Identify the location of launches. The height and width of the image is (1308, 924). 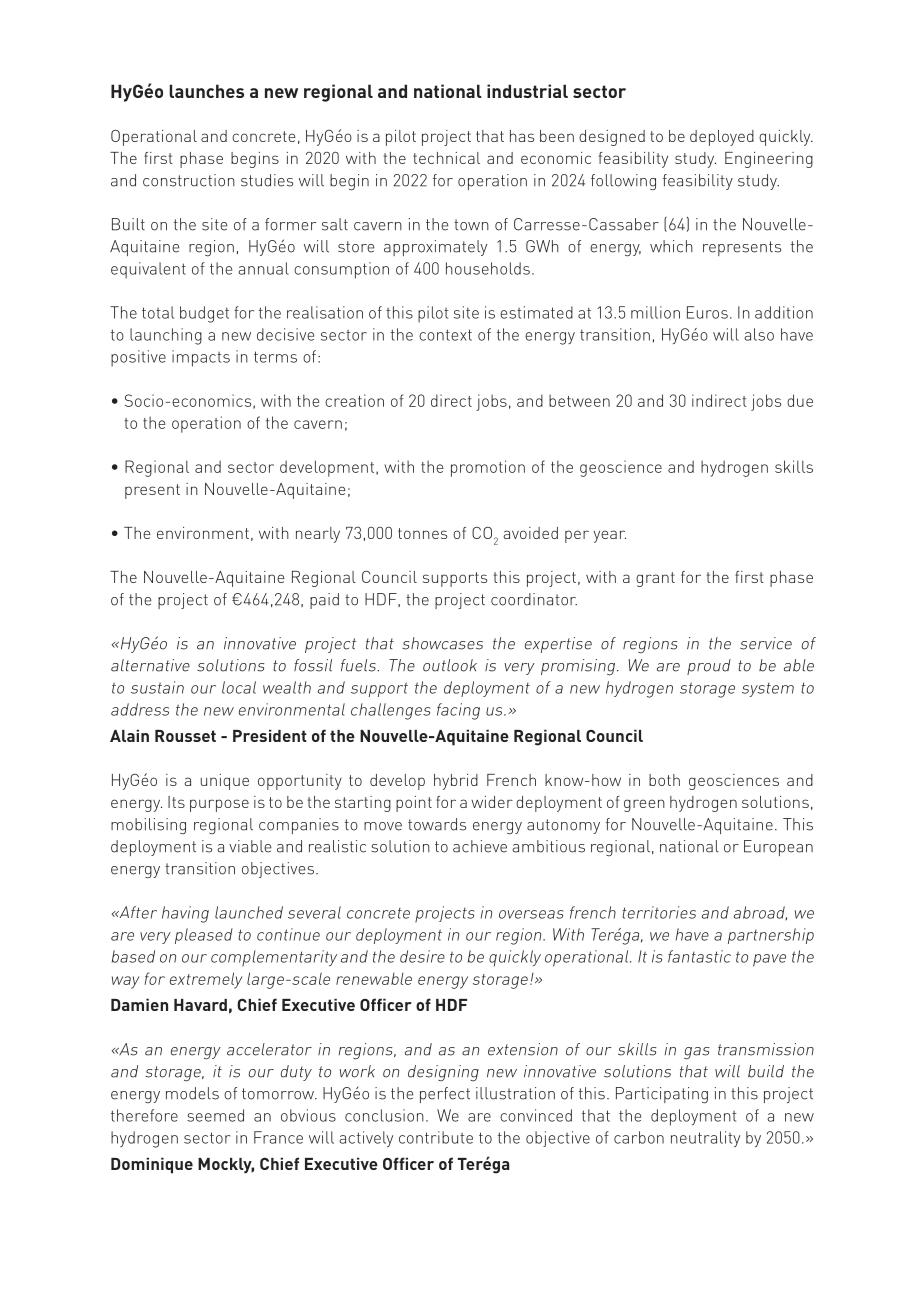
(206, 91).
